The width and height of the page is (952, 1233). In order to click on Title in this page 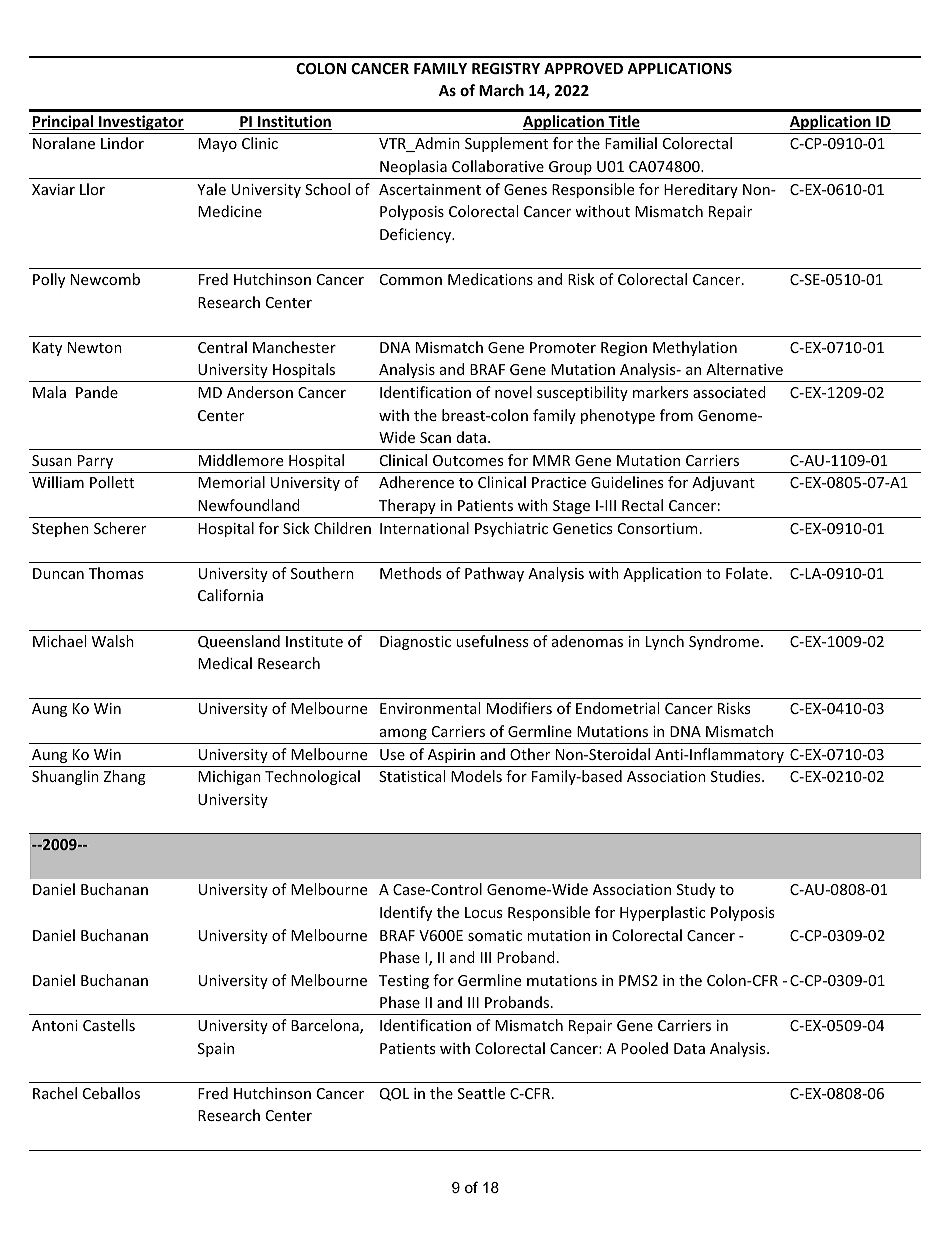, I will do `click(623, 122)`.
